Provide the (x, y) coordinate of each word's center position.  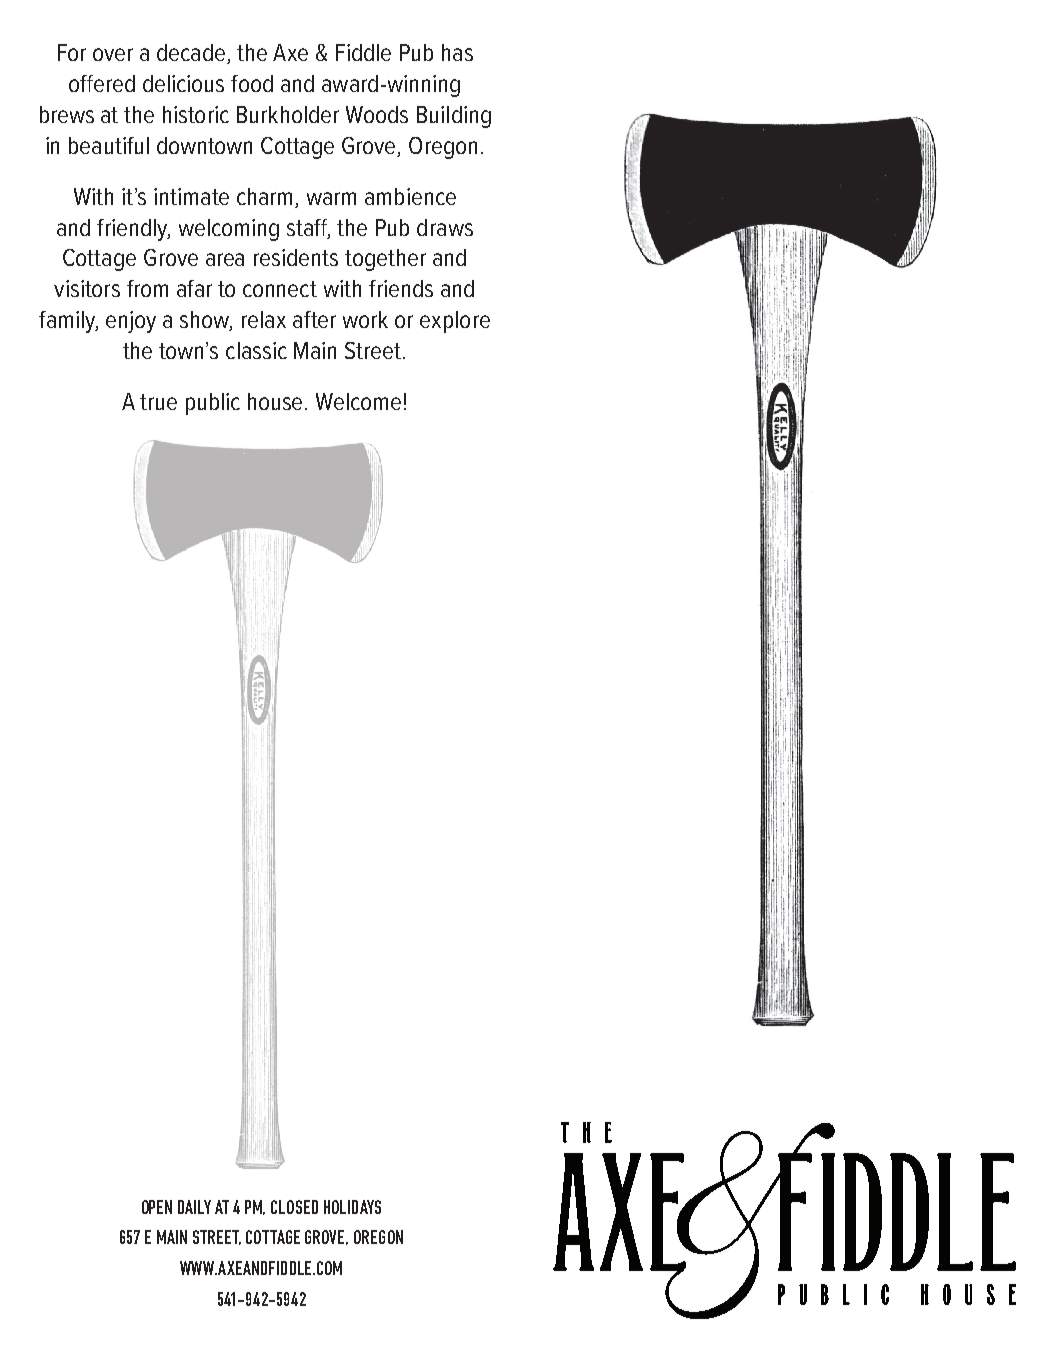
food (252, 83)
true (158, 402)
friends (401, 288)
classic (256, 350)
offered (102, 83)
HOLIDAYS (352, 1207)
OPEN (157, 1207)
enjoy (131, 322)
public (213, 404)
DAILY (194, 1207)
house (277, 401)
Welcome (358, 401)
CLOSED (294, 1207)
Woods (377, 114)
